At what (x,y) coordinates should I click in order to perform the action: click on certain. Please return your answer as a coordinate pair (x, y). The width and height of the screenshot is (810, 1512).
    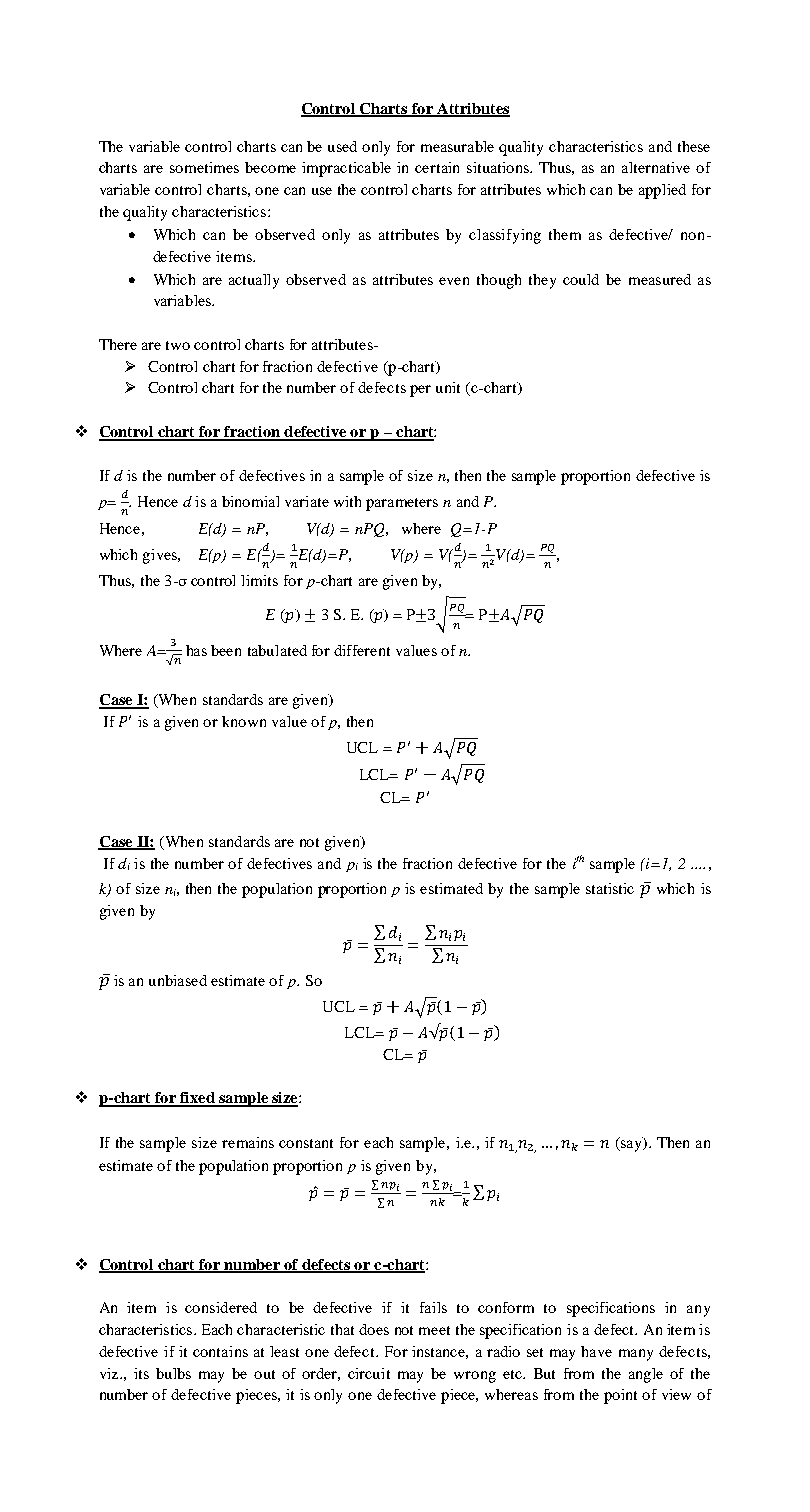
    Looking at the image, I should click on (437, 167).
